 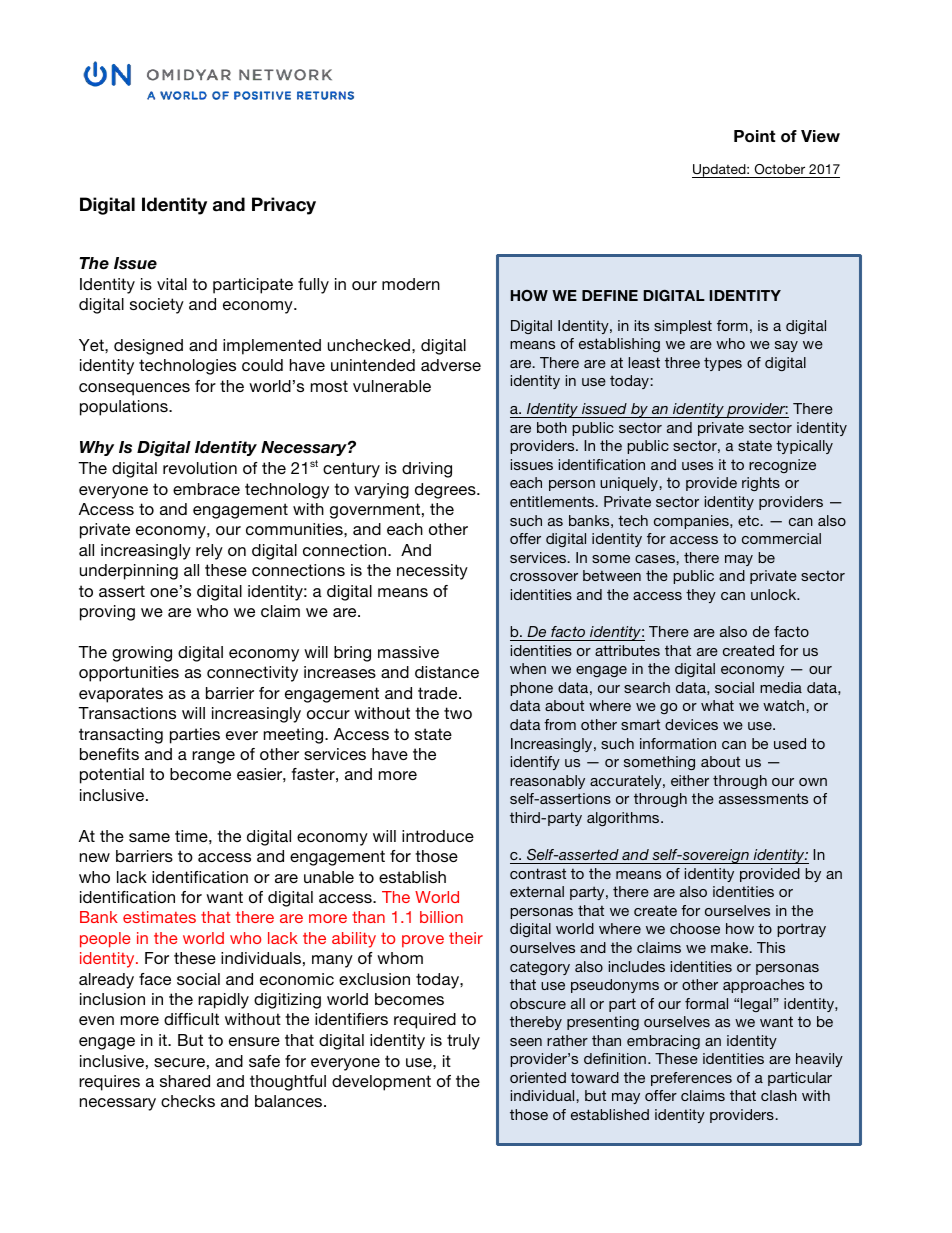 What do you see at coordinates (142, 654) in the screenshot?
I see `growing` at bounding box center [142, 654].
